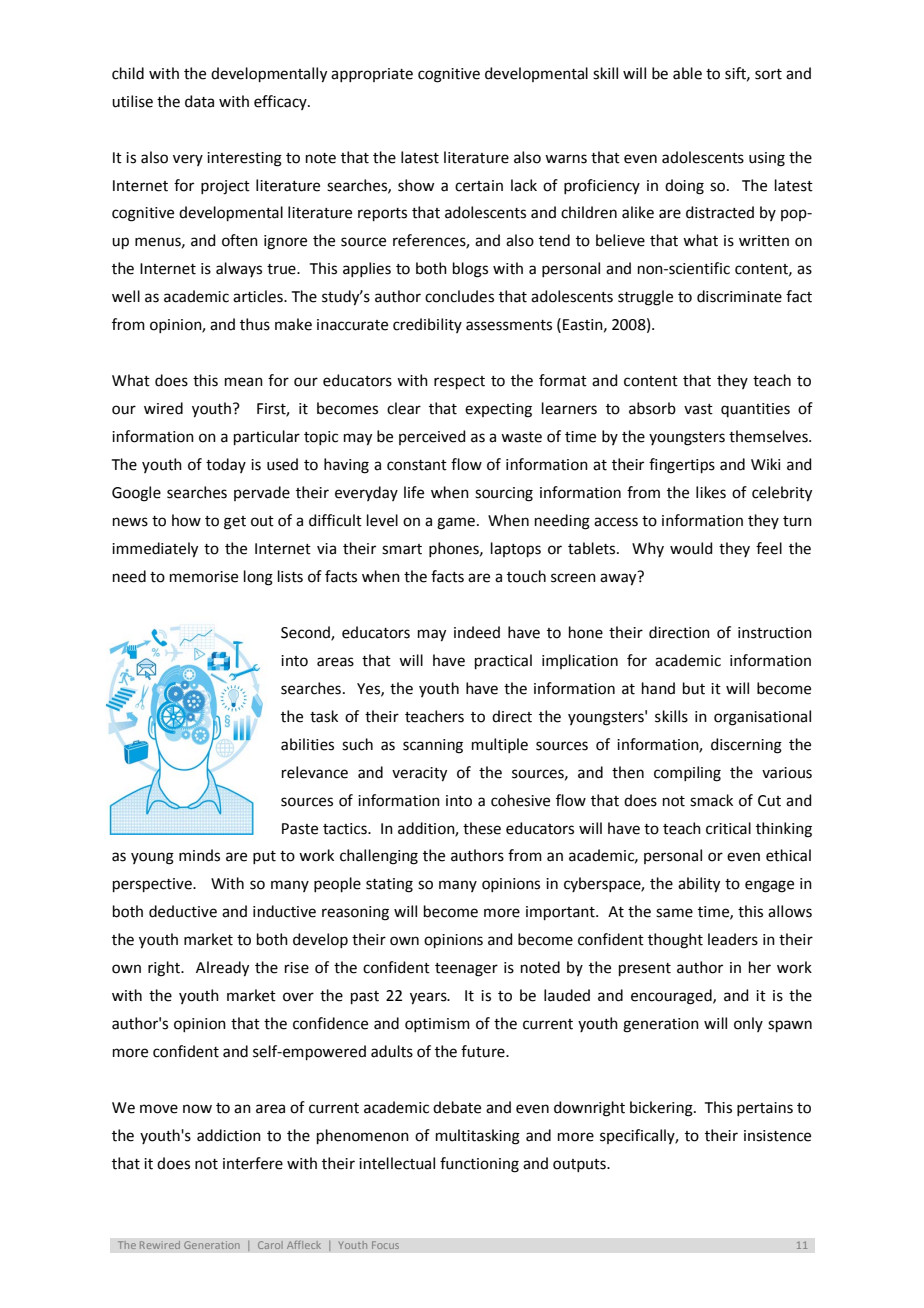 The width and height of the image is (924, 1308). What do you see at coordinates (768, 74) in the image?
I see `sort` at bounding box center [768, 74].
